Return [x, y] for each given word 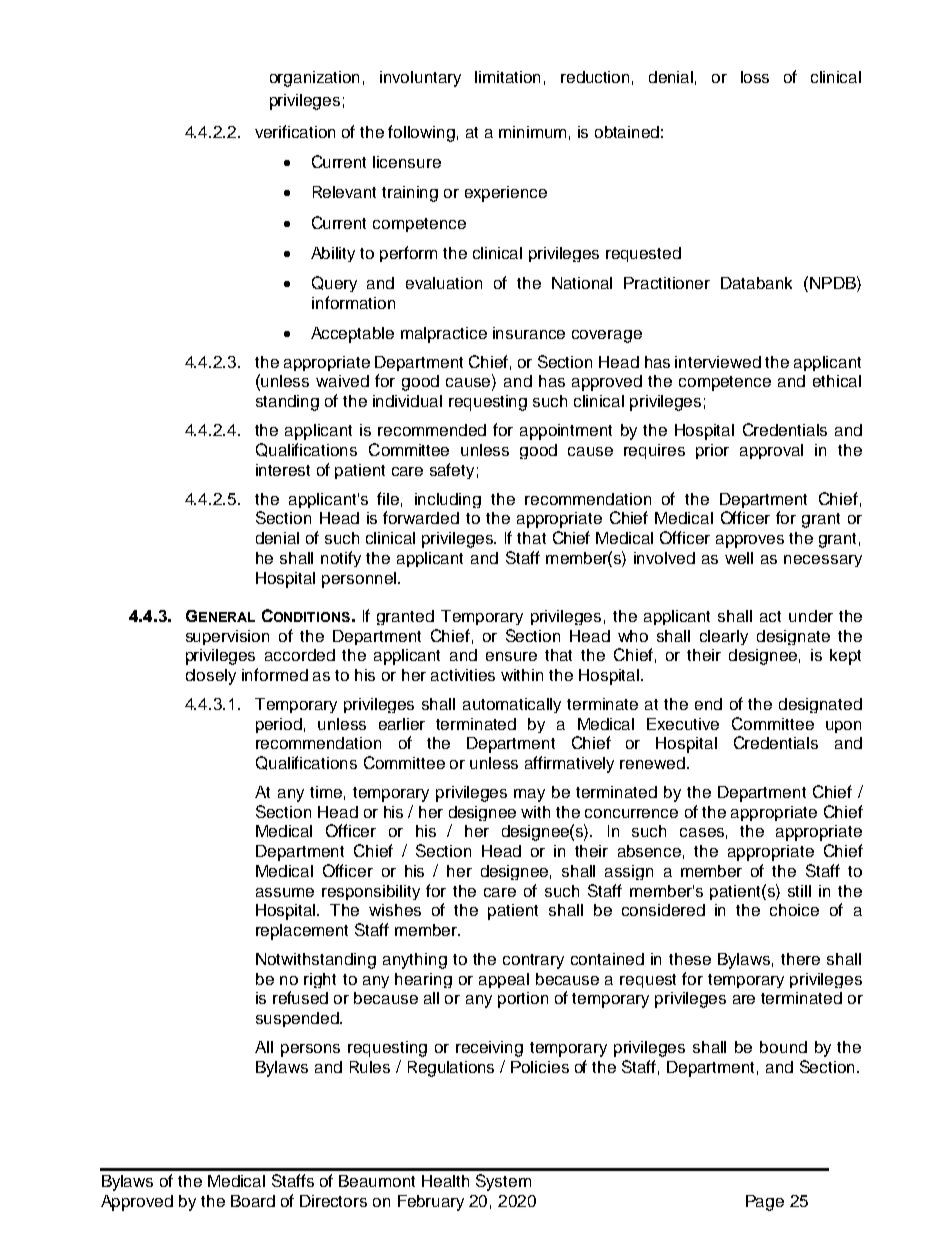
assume [285, 892]
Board [253, 1201]
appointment [566, 432]
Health [445, 1181]
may [529, 795]
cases [702, 832]
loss [755, 77]
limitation [507, 77]
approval [771, 451]
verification [295, 131]
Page [765, 1203]
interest [283, 470]
